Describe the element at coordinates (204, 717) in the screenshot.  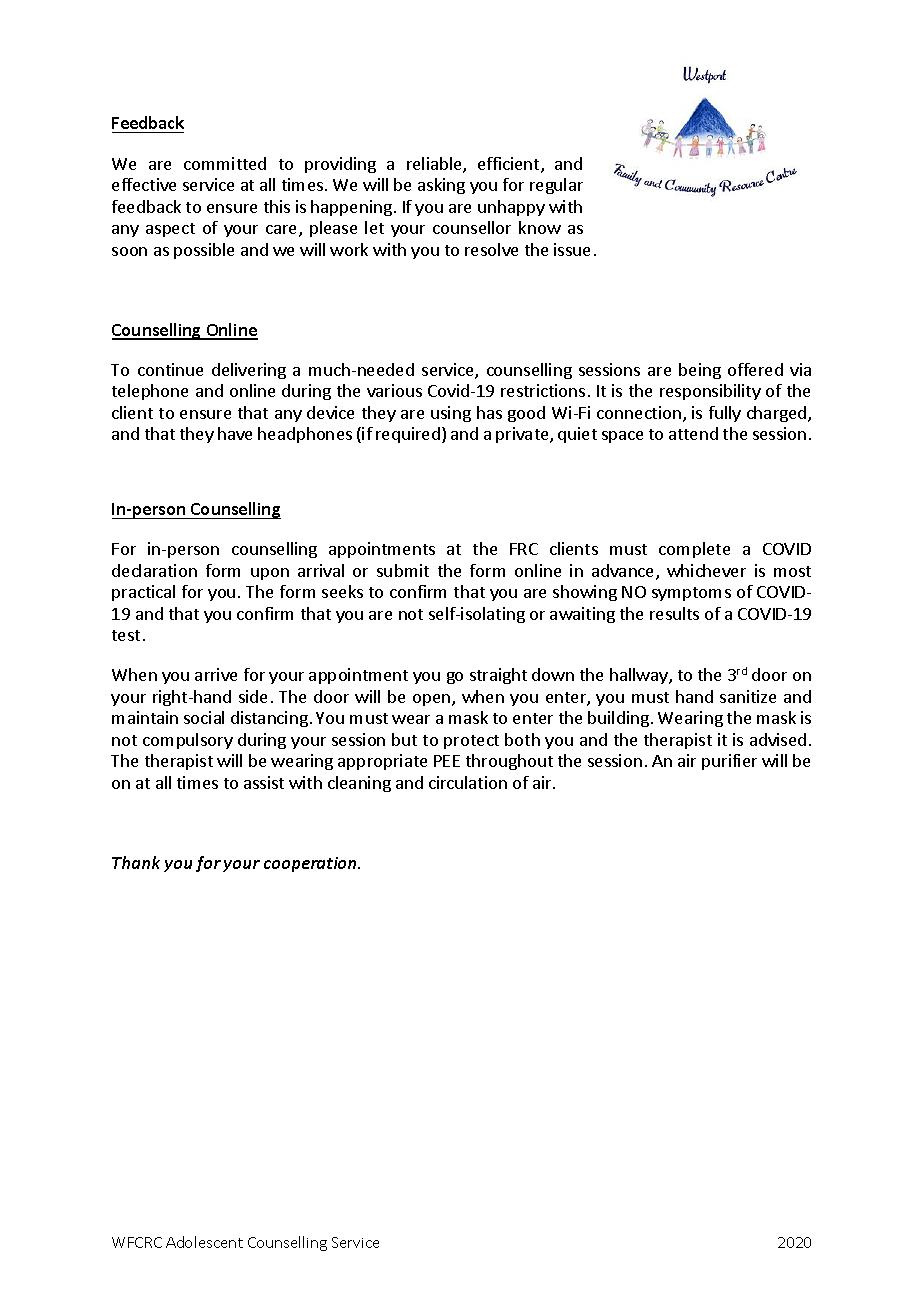
I see `social` at that location.
